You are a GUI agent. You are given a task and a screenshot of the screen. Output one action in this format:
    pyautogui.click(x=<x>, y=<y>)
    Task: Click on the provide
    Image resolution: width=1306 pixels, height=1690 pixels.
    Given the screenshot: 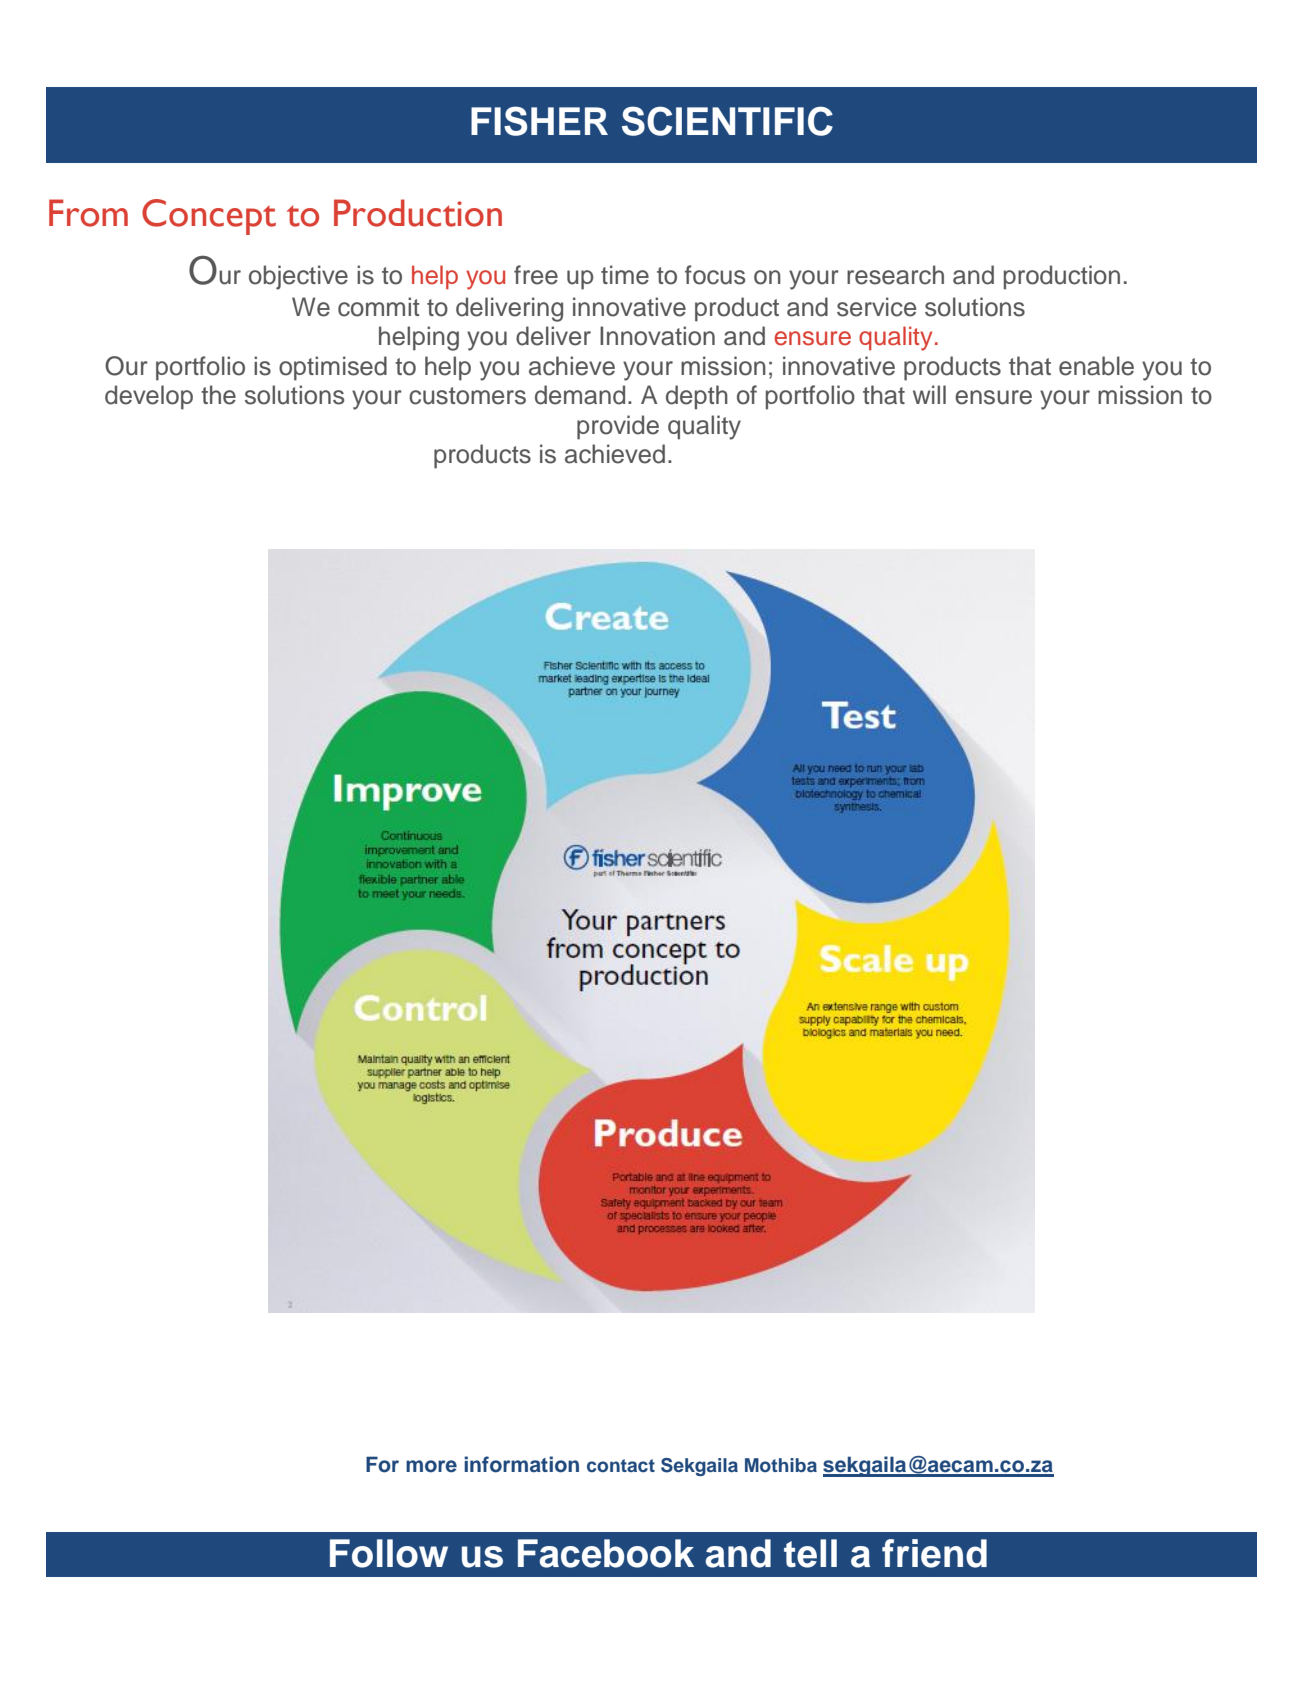 What is the action you would take?
    pyautogui.click(x=618, y=427)
